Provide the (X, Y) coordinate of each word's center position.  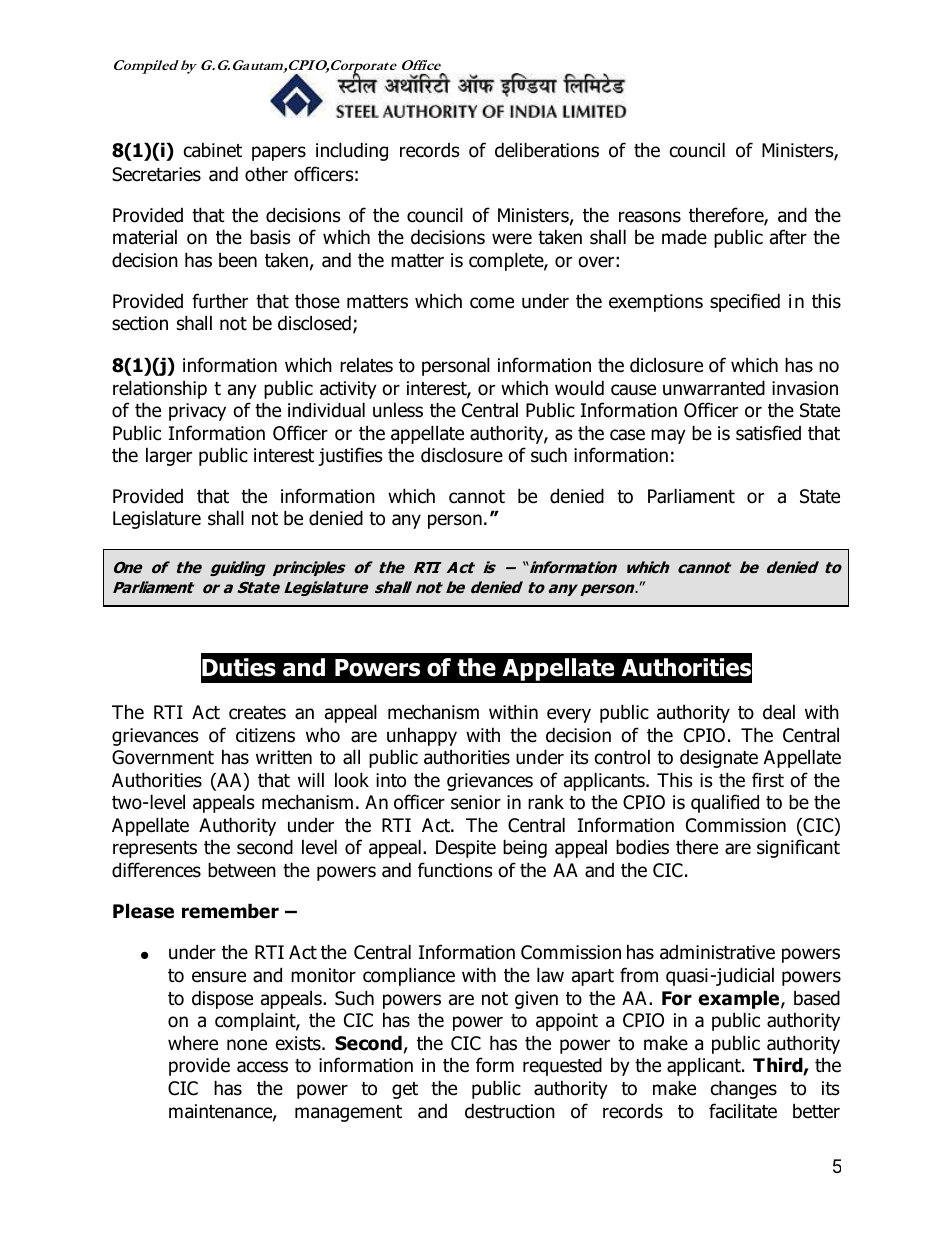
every (569, 715)
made (684, 237)
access (262, 1067)
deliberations (547, 150)
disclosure (462, 455)
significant (798, 848)
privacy (197, 412)
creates (257, 713)
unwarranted (714, 388)
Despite (466, 849)
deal (779, 712)
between (242, 870)
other (266, 174)
